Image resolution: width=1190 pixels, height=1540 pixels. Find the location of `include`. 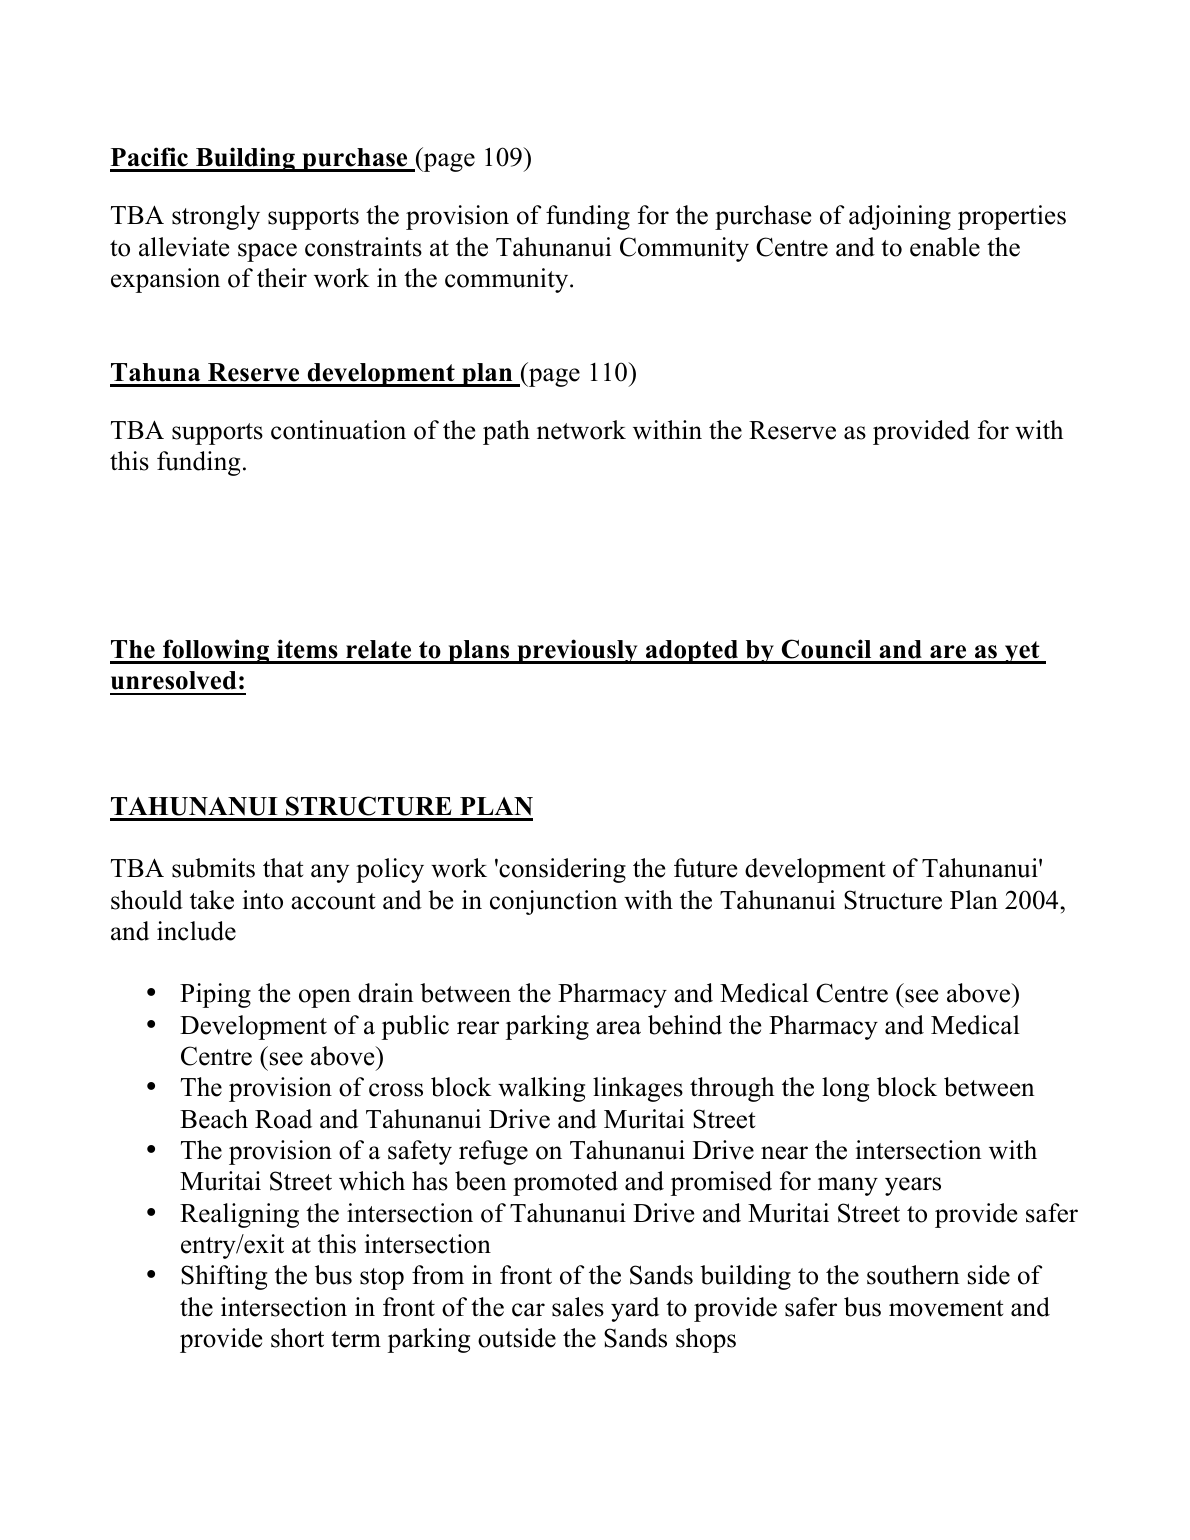

include is located at coordinates (196, 931).
